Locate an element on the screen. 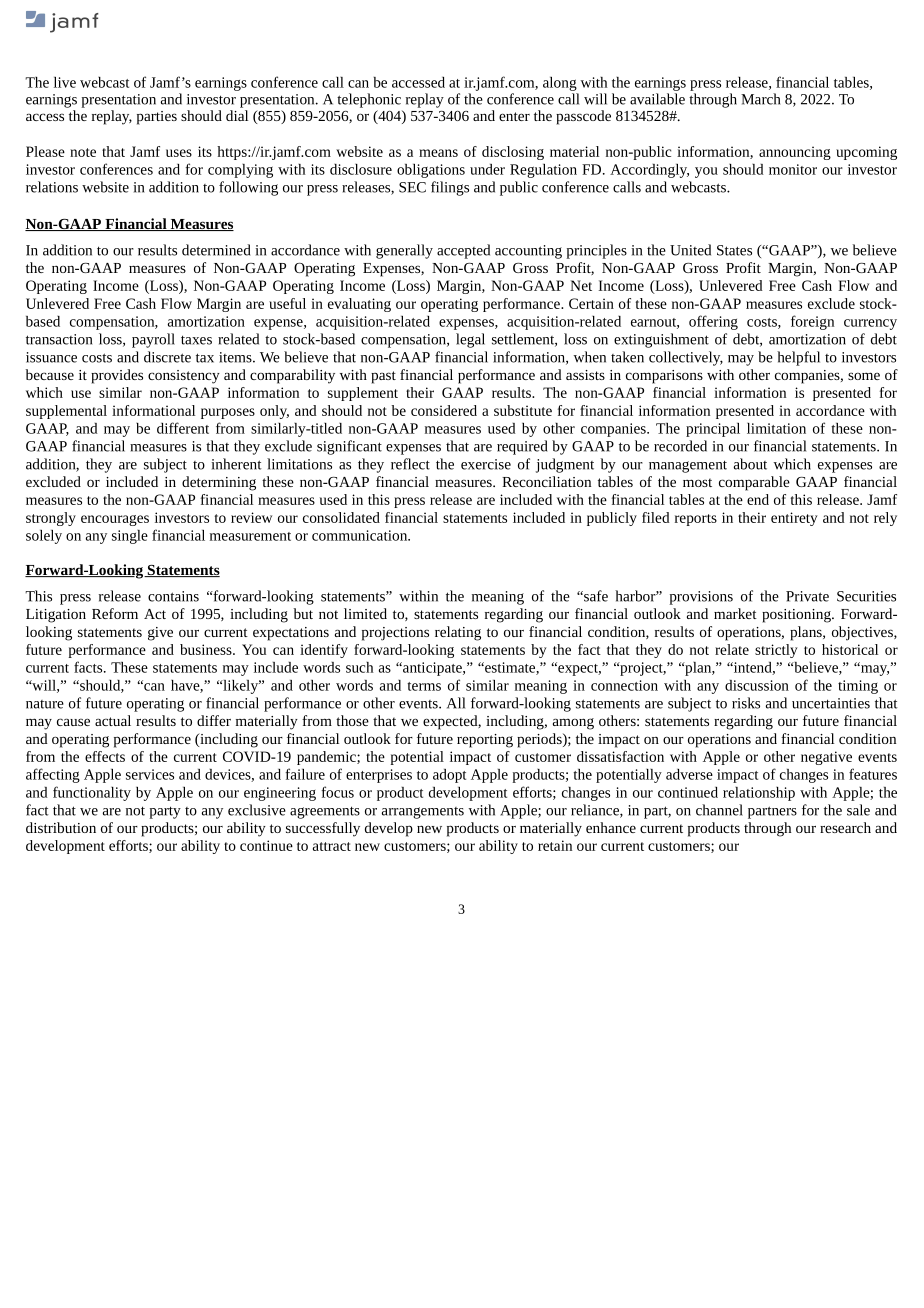  live is located at coordinates (65, 82).
